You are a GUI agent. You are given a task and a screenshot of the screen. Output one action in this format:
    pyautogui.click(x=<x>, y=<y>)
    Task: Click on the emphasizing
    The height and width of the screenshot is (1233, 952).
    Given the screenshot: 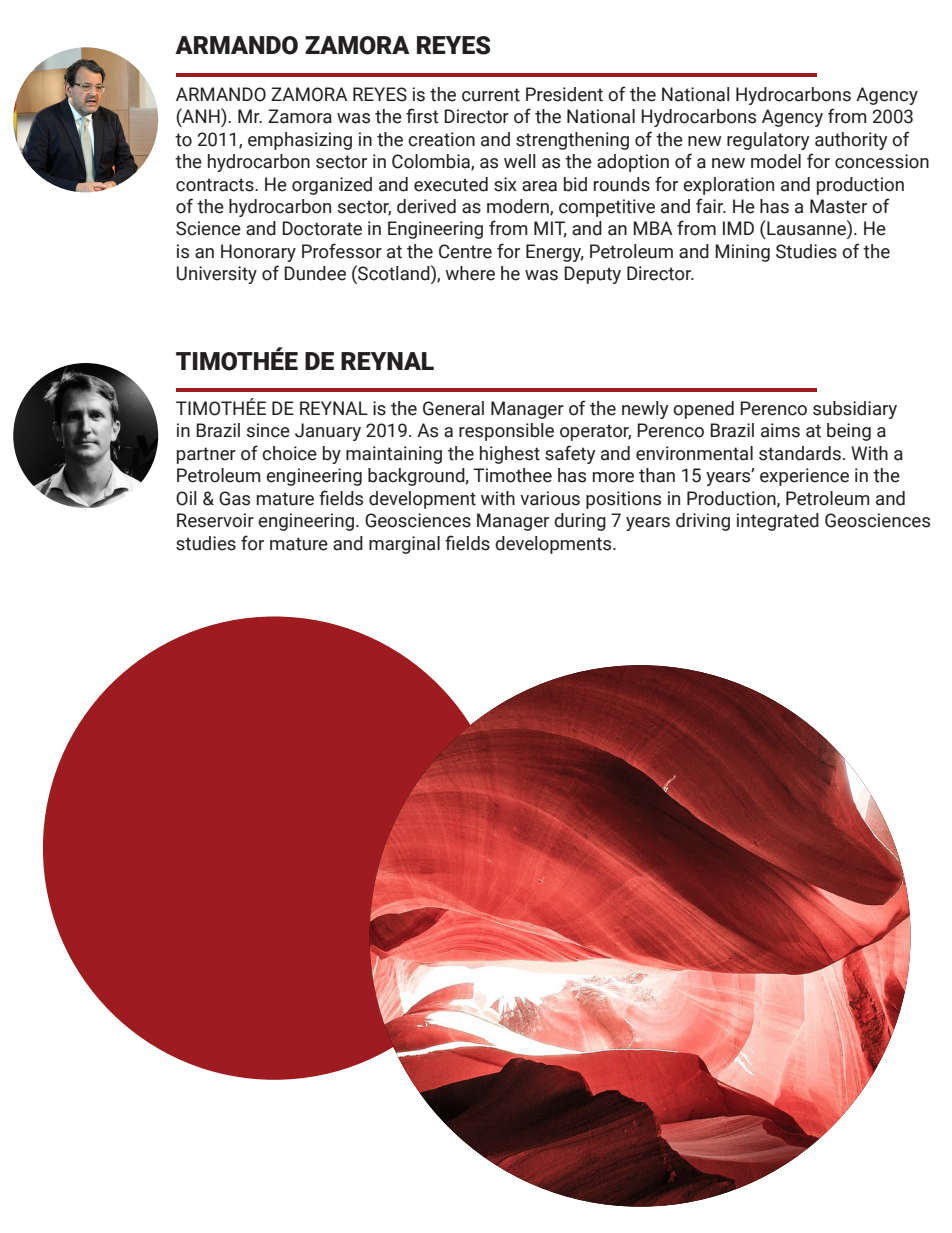 What is the action you would take?
    pyautogui.click(x=300, y=141)
